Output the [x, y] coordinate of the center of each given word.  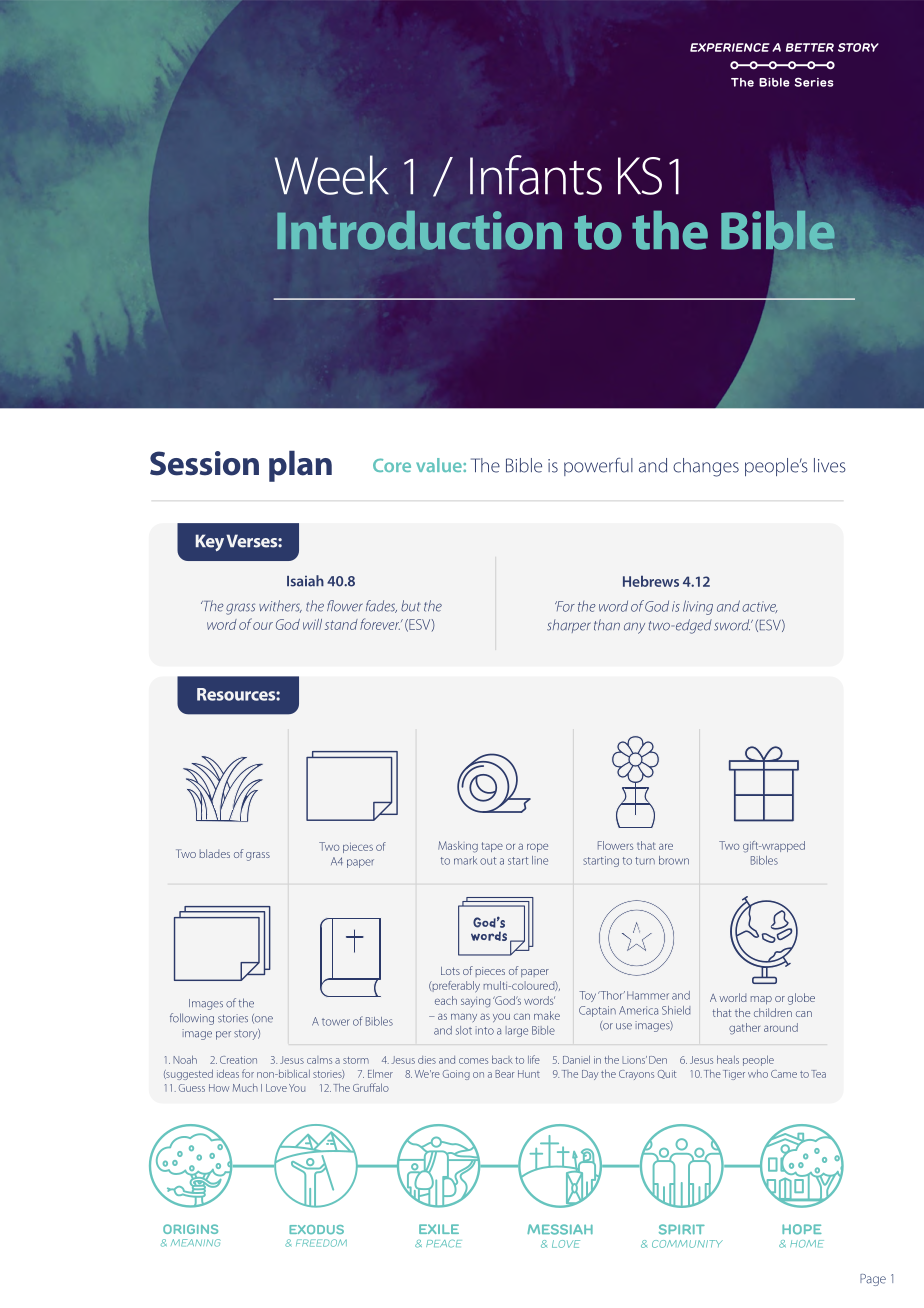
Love [276, 1088]
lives [830, 465]
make [547, 1015]
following [192, 1019]
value [440, 465]
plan [300, 466]
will [312, 624]
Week [332, 175]
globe [801, 999]
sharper [569, 626]
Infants [536, 175]
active [760, 607]
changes [706, 467]
